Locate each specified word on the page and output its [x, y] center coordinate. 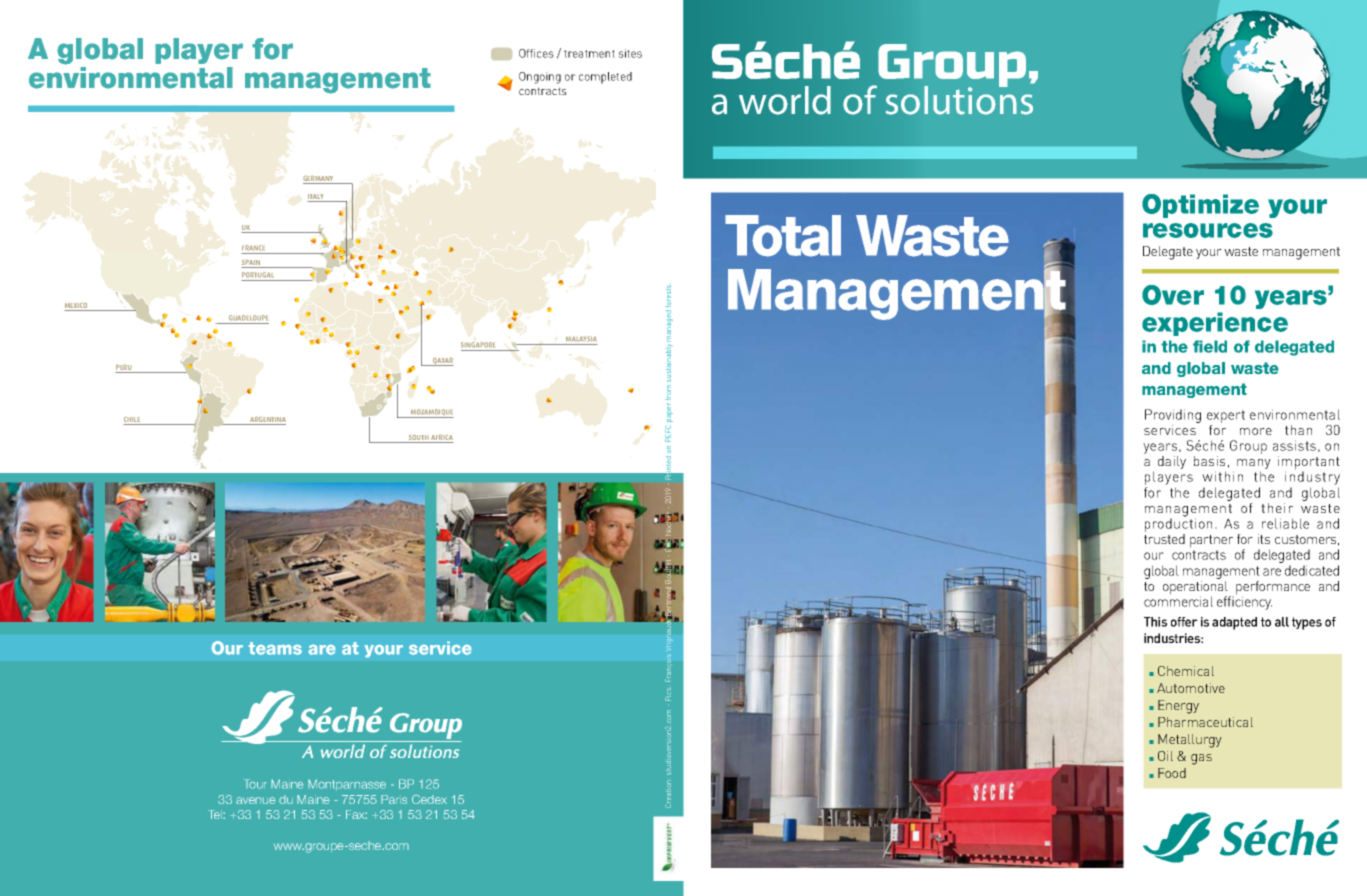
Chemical [1186, 671]
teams [275, 648]
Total [783, 236]
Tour [255, 784]
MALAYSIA [581, 339]
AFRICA [441, 438]
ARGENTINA [267, 420]
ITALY [316, 198]
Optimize [1200, 206]
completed [605, 78]
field [1210, 346]
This [1155, 622]
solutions [959, 99]
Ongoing [540, 78]
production [1178, 524]
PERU [124, 368]
